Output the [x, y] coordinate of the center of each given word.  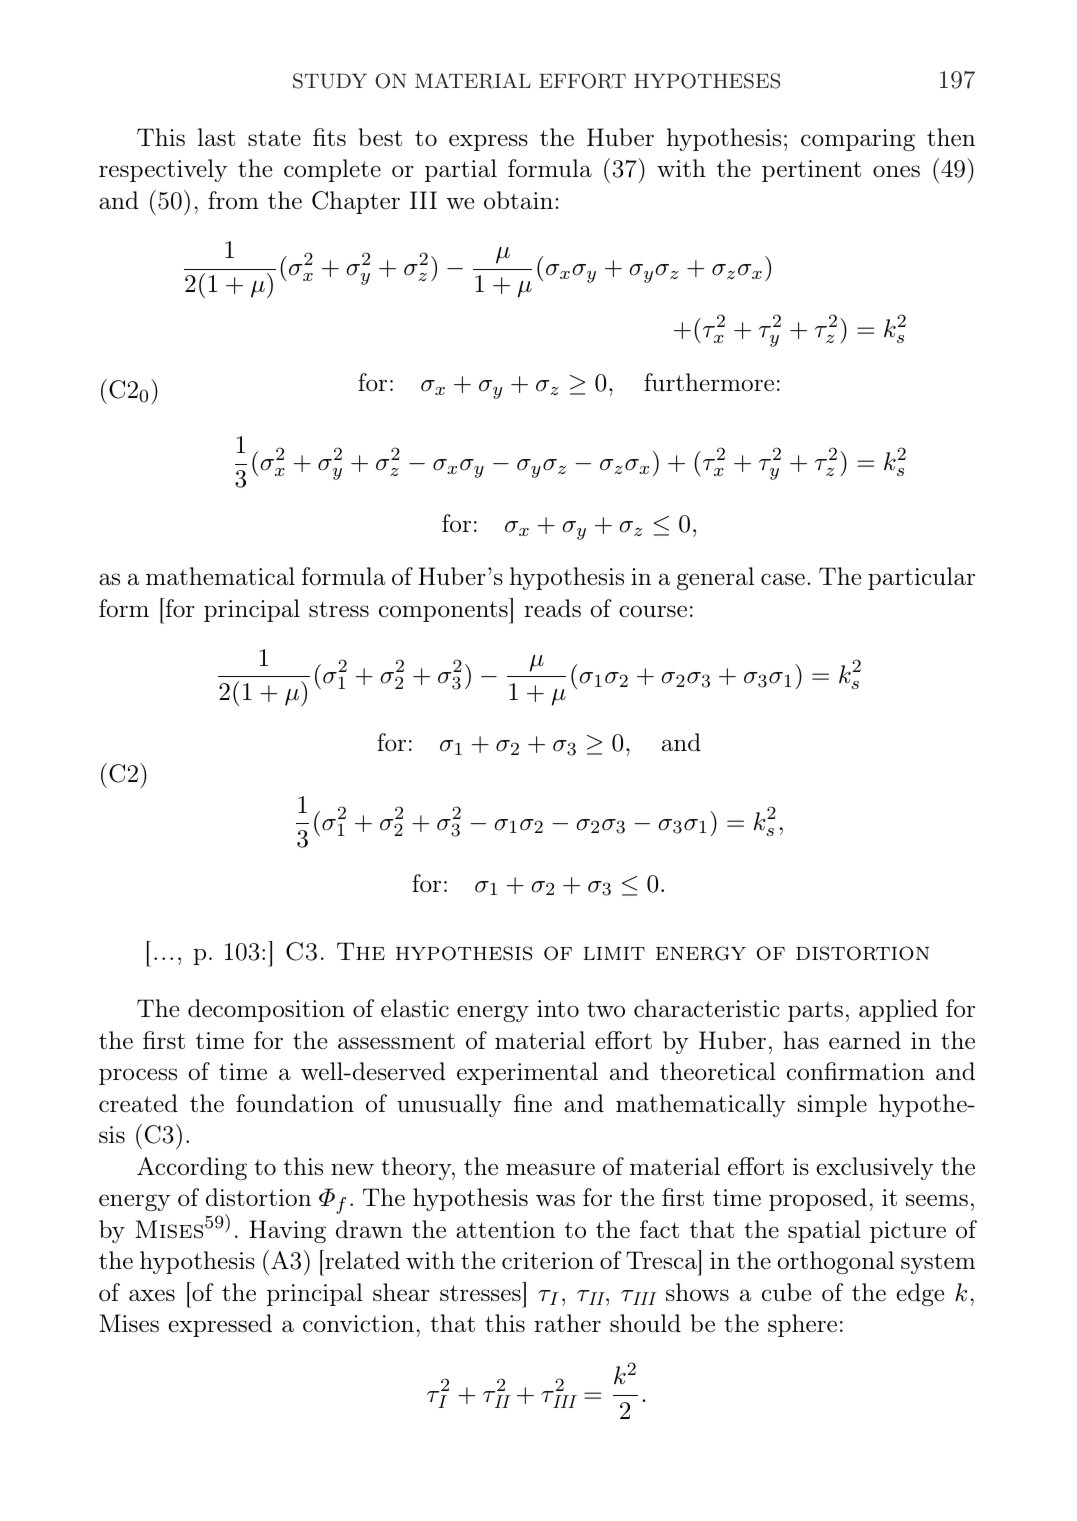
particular [921, 578]
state [274, 138]
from [233, 200]
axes [152, 1295]
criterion [548, 1261]
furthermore [709, 382]
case [783, 579]
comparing [858, 140]
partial [461, 170]
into [558, 1009]
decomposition [266, 1010]
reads [552, 608]
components [444, 612]
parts [815, 1011]
